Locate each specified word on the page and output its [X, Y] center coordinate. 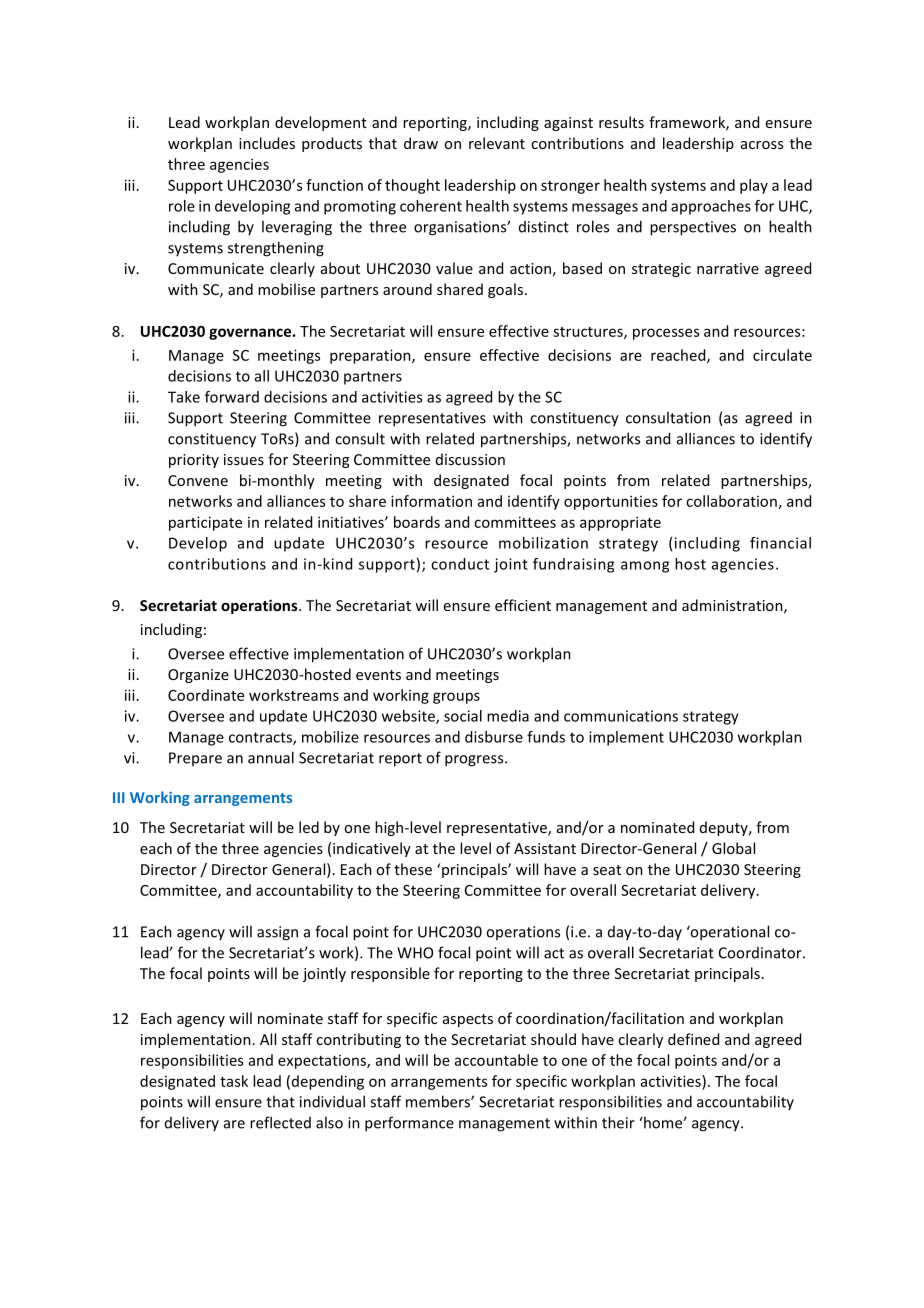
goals [505, 290]
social [463, 716]
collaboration [731, 501]
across [762, 145]
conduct [460, 564]
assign [277, 933]
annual [271, 757]
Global [733, 848]
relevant [497, 143]
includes [267, 143]
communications [621, 716]
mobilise [286, 289]
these [413, 869]
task [234, 1081]
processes [666, 334]
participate [205, 523]
